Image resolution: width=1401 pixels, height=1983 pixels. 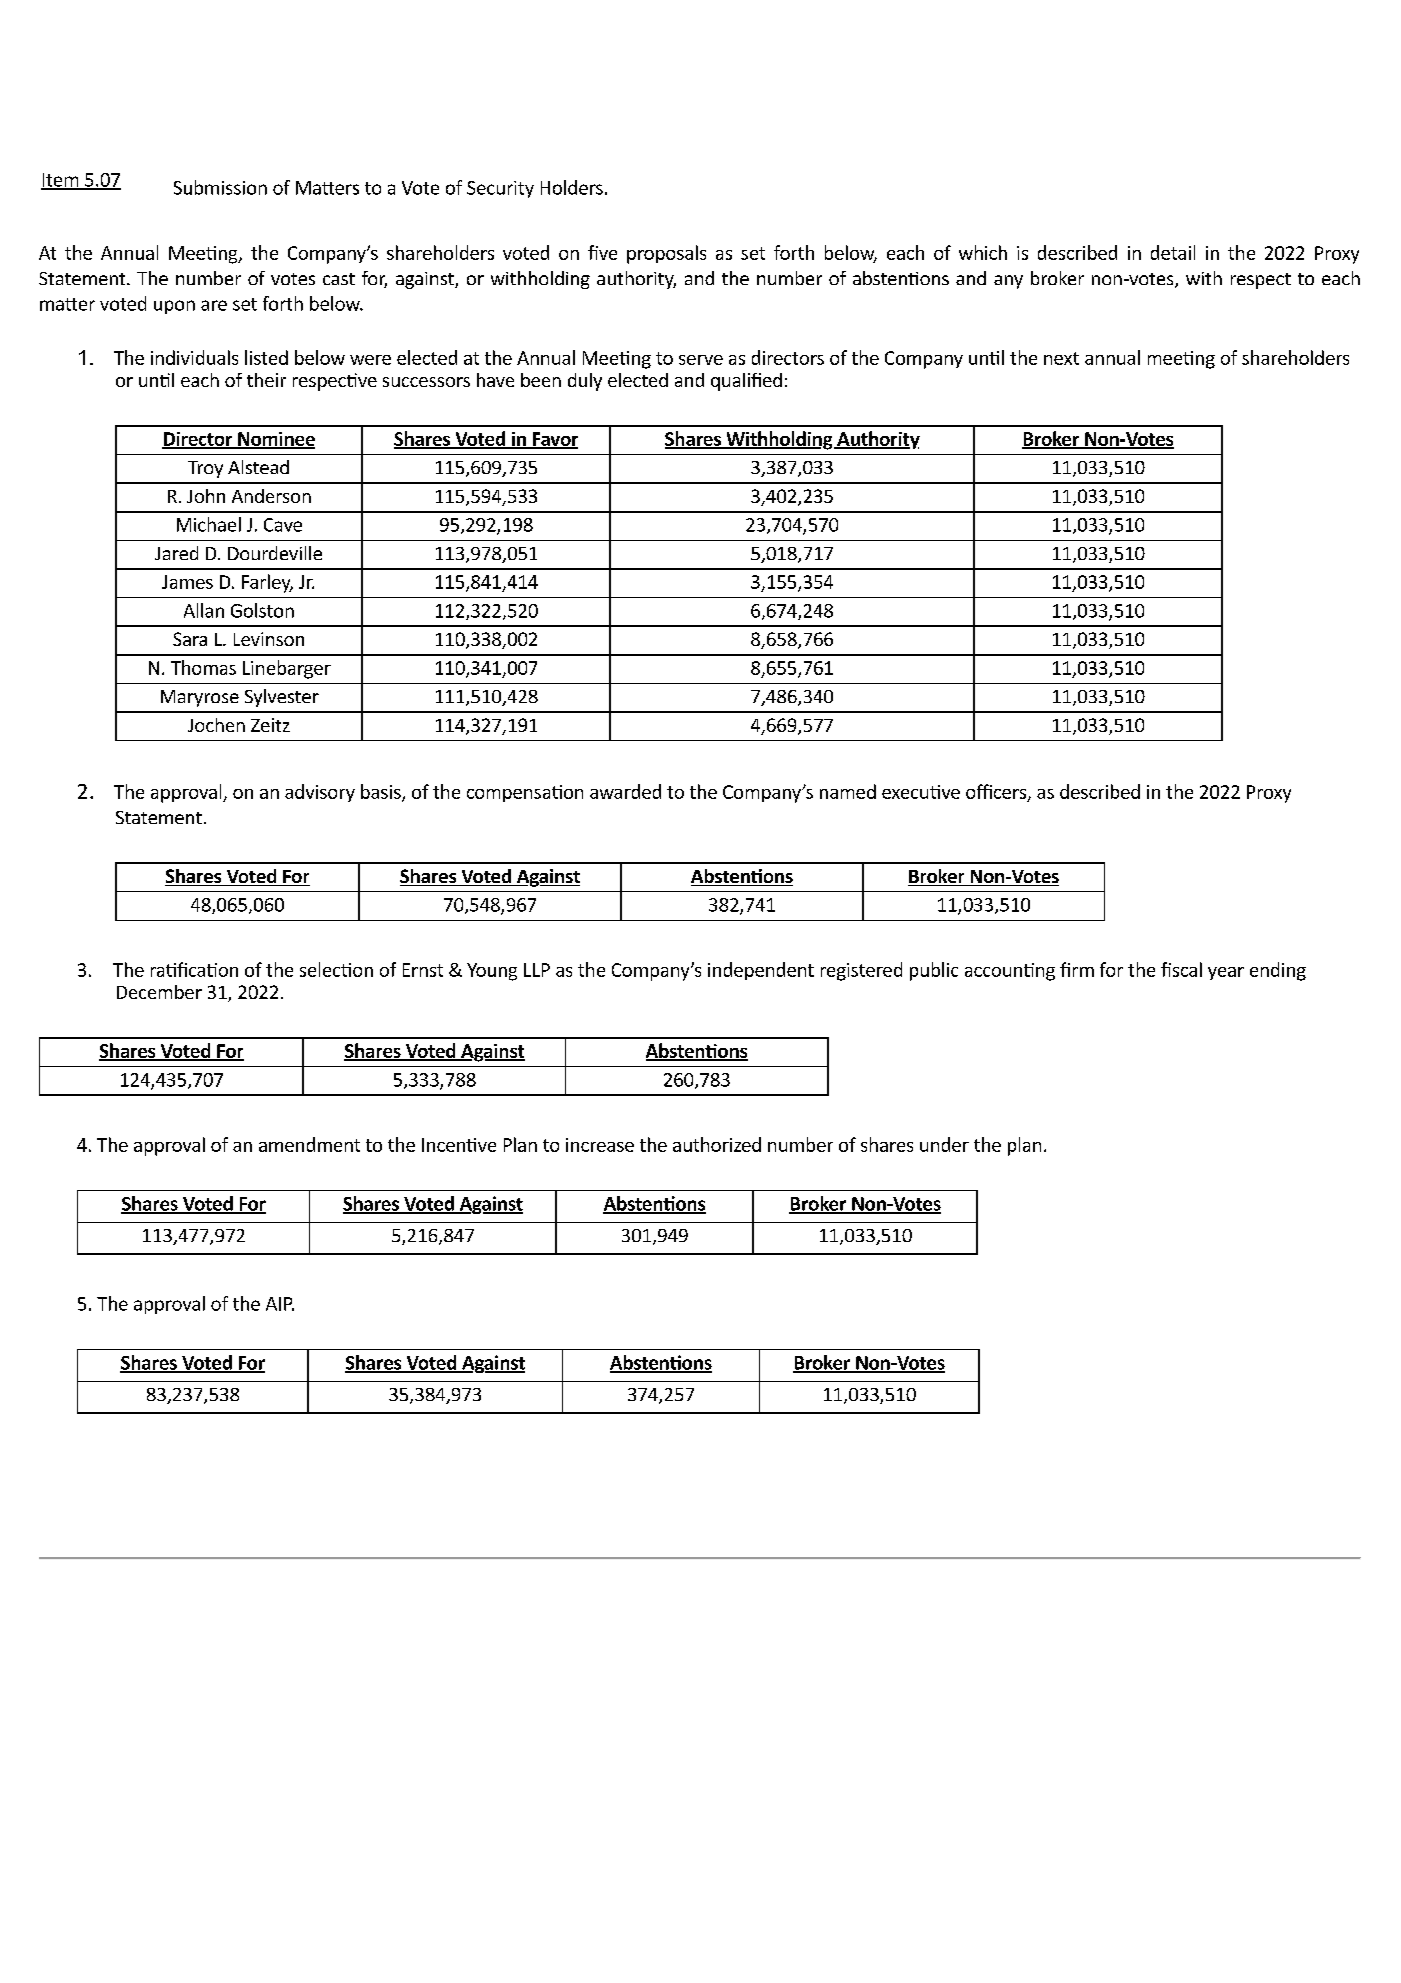 What do you see at coordinates (205, 469) in the screenshot?
I see `Troy` at bounding box center [205, 469].
